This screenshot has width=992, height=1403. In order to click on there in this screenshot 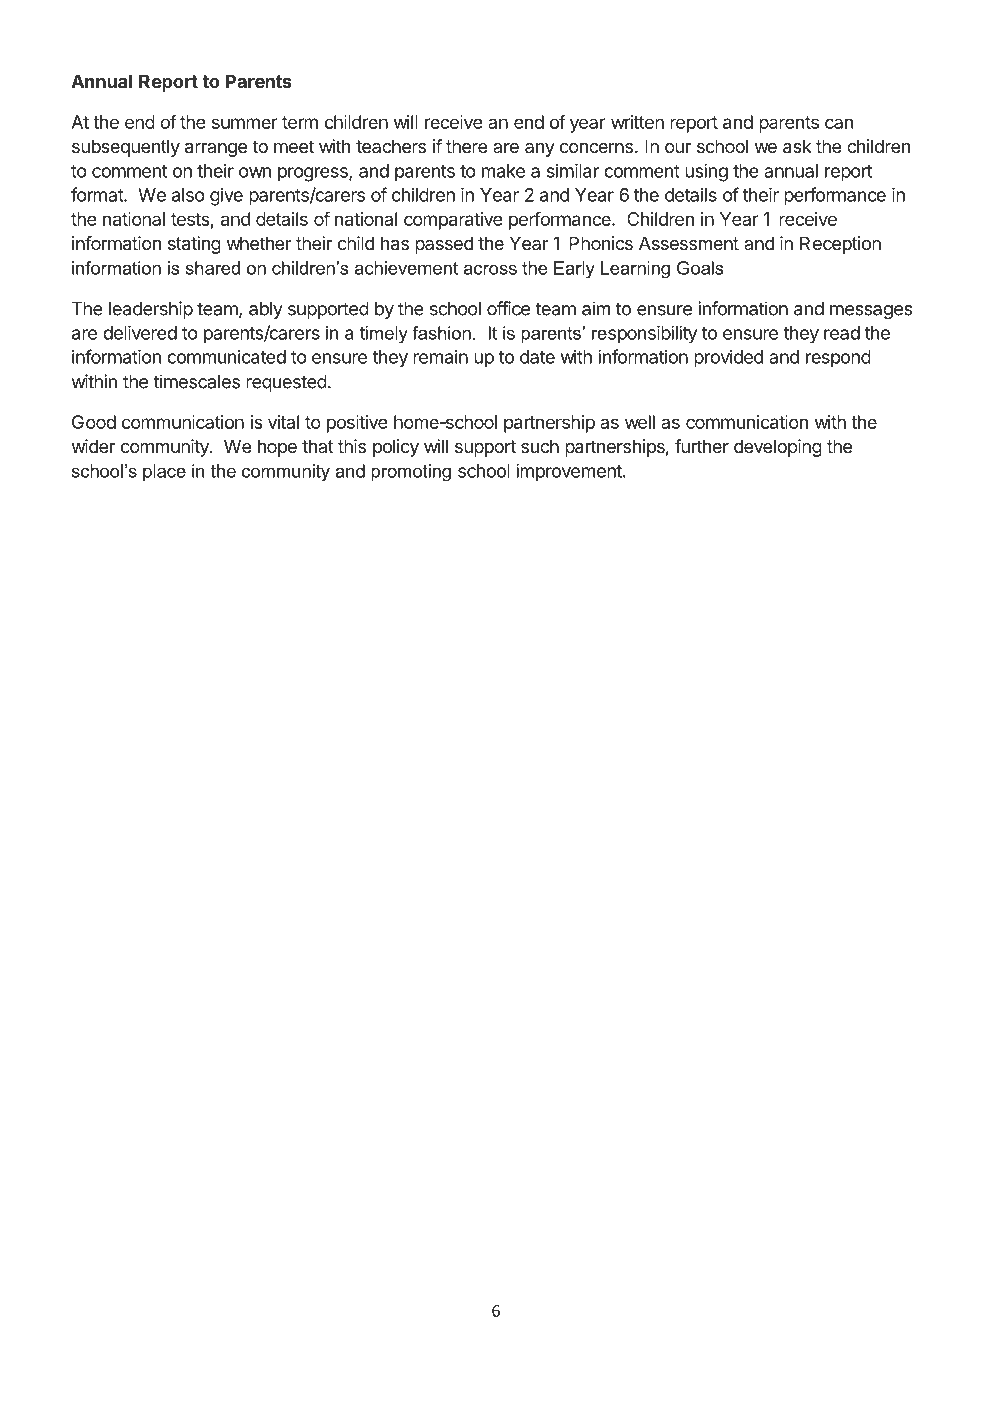, I will do `click(467, 146)`.
